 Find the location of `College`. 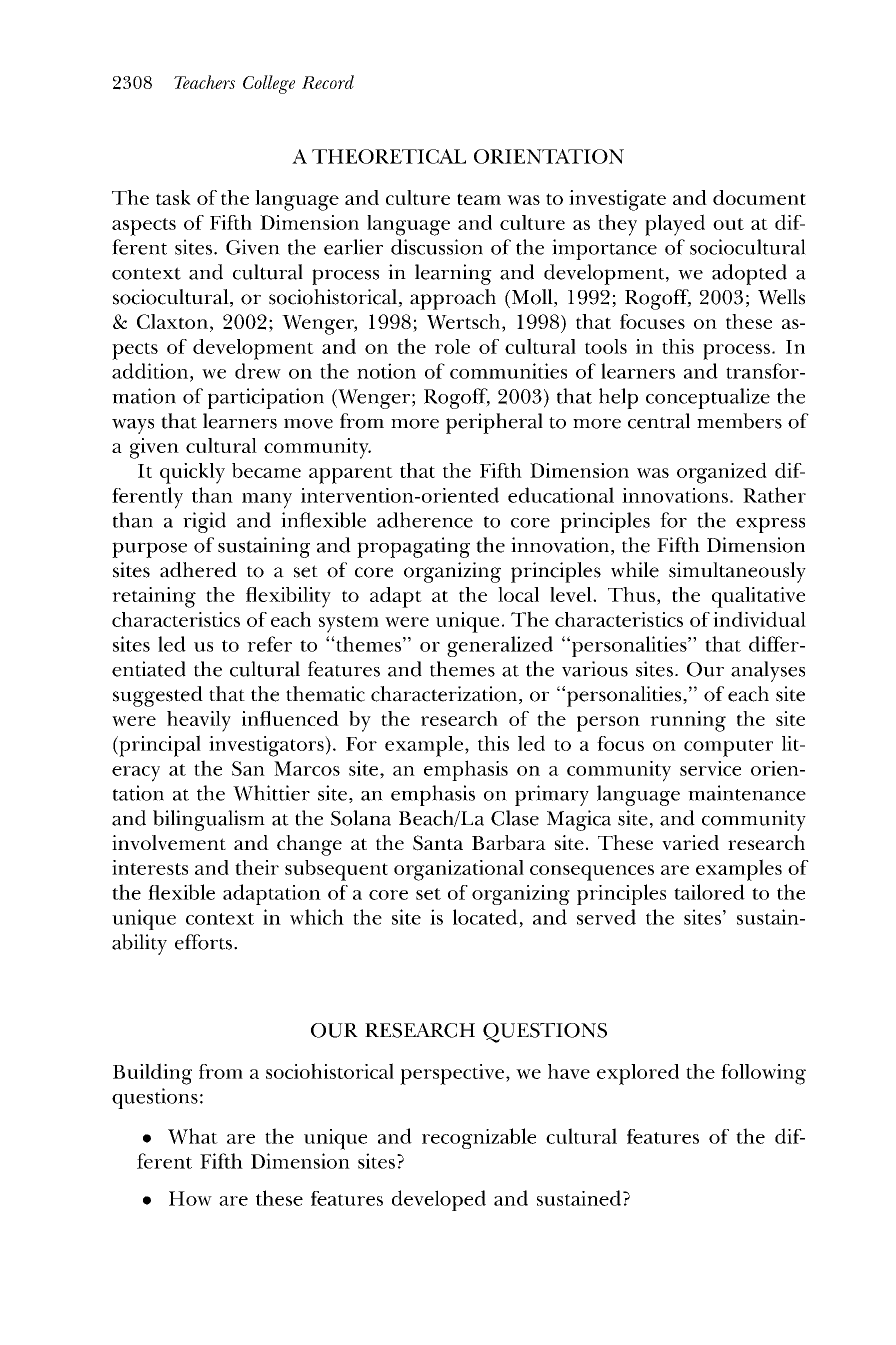

College is located at coordinates (269, 84).
